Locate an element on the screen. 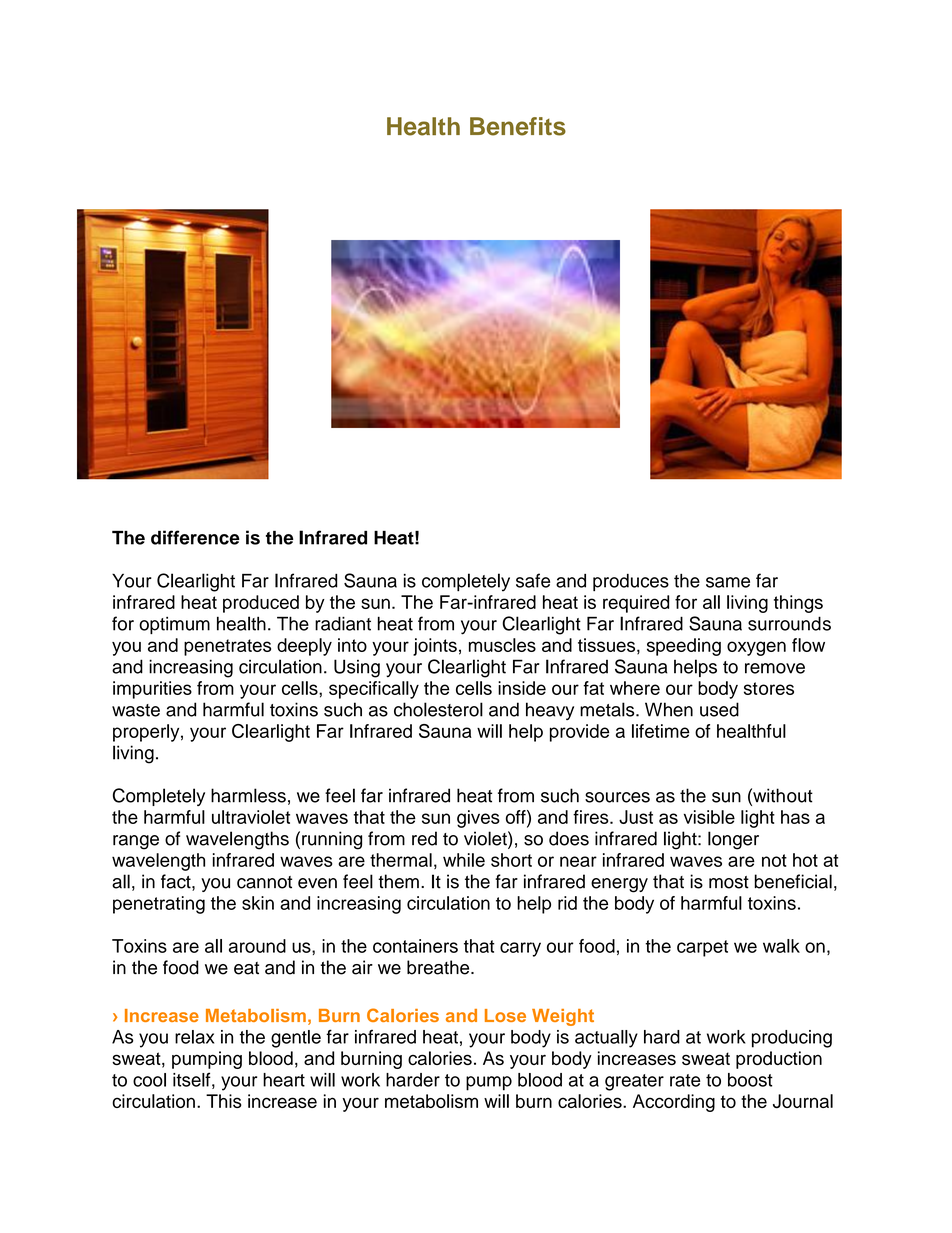 This screenshot has height=1233, width=952. difference is located at coordinates (195, 537).
